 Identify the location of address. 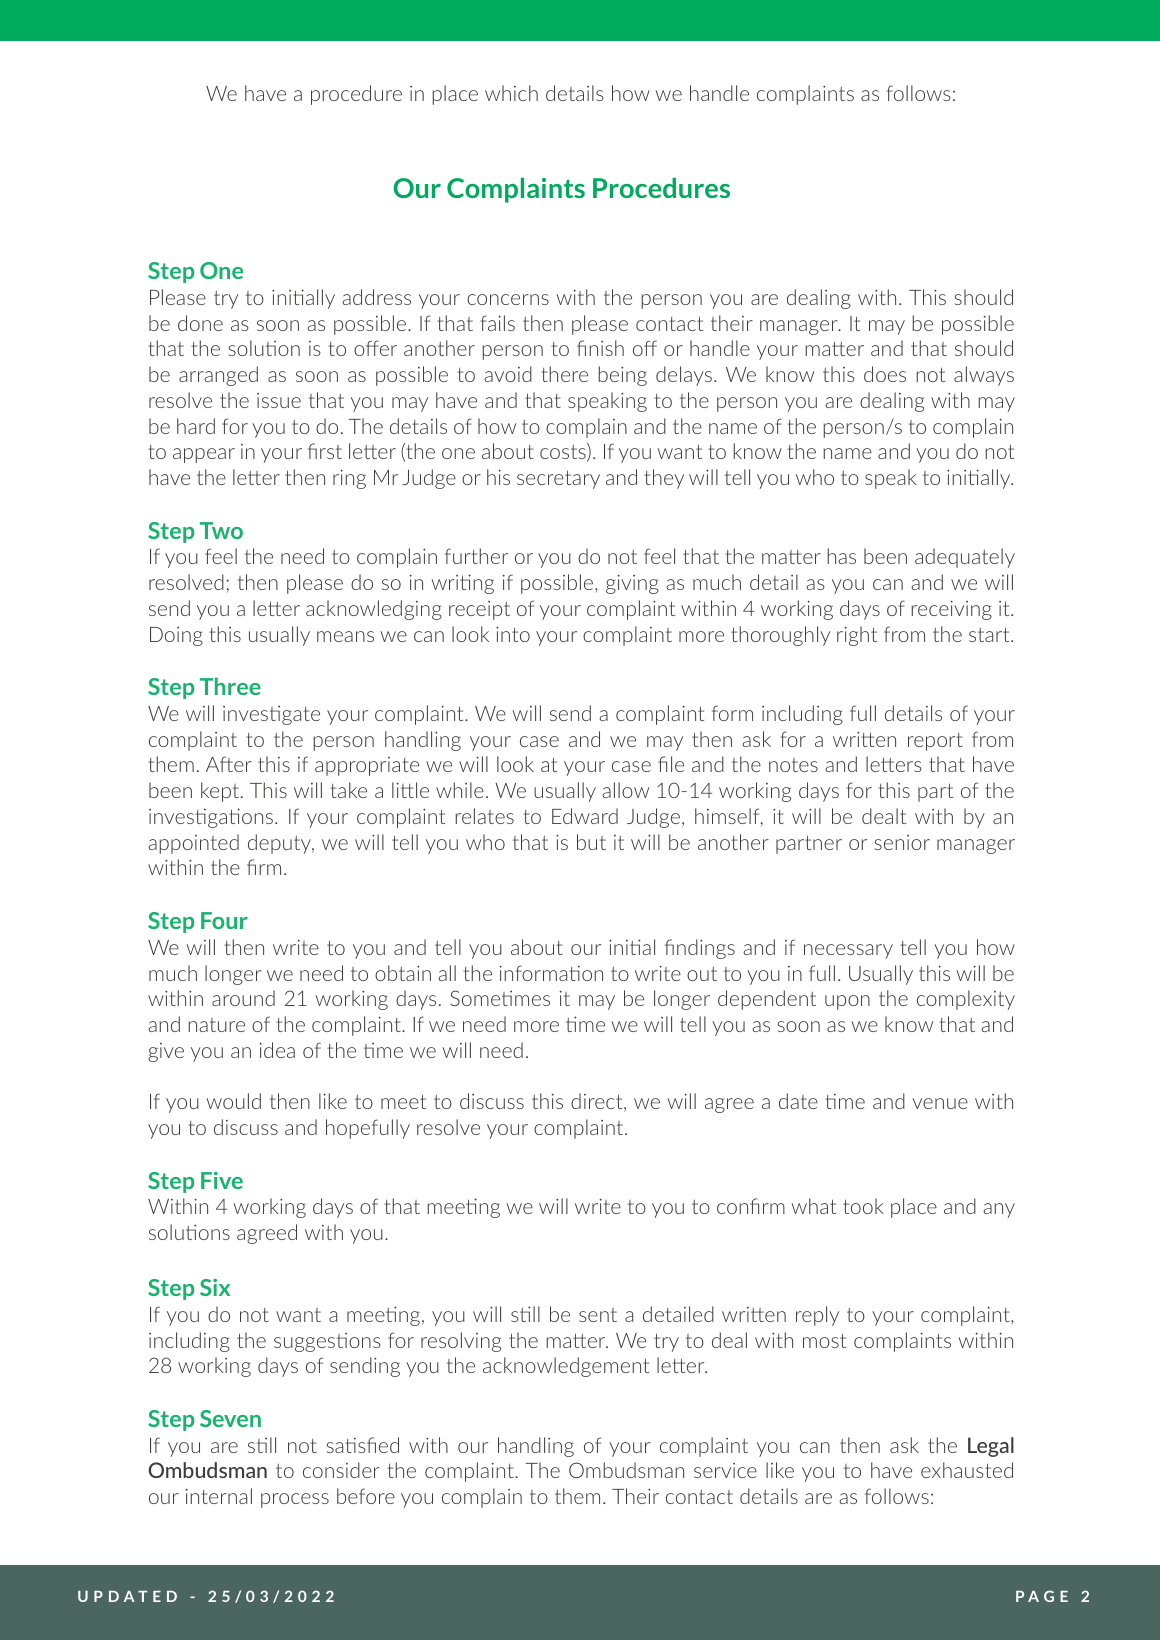
(376, 297).
